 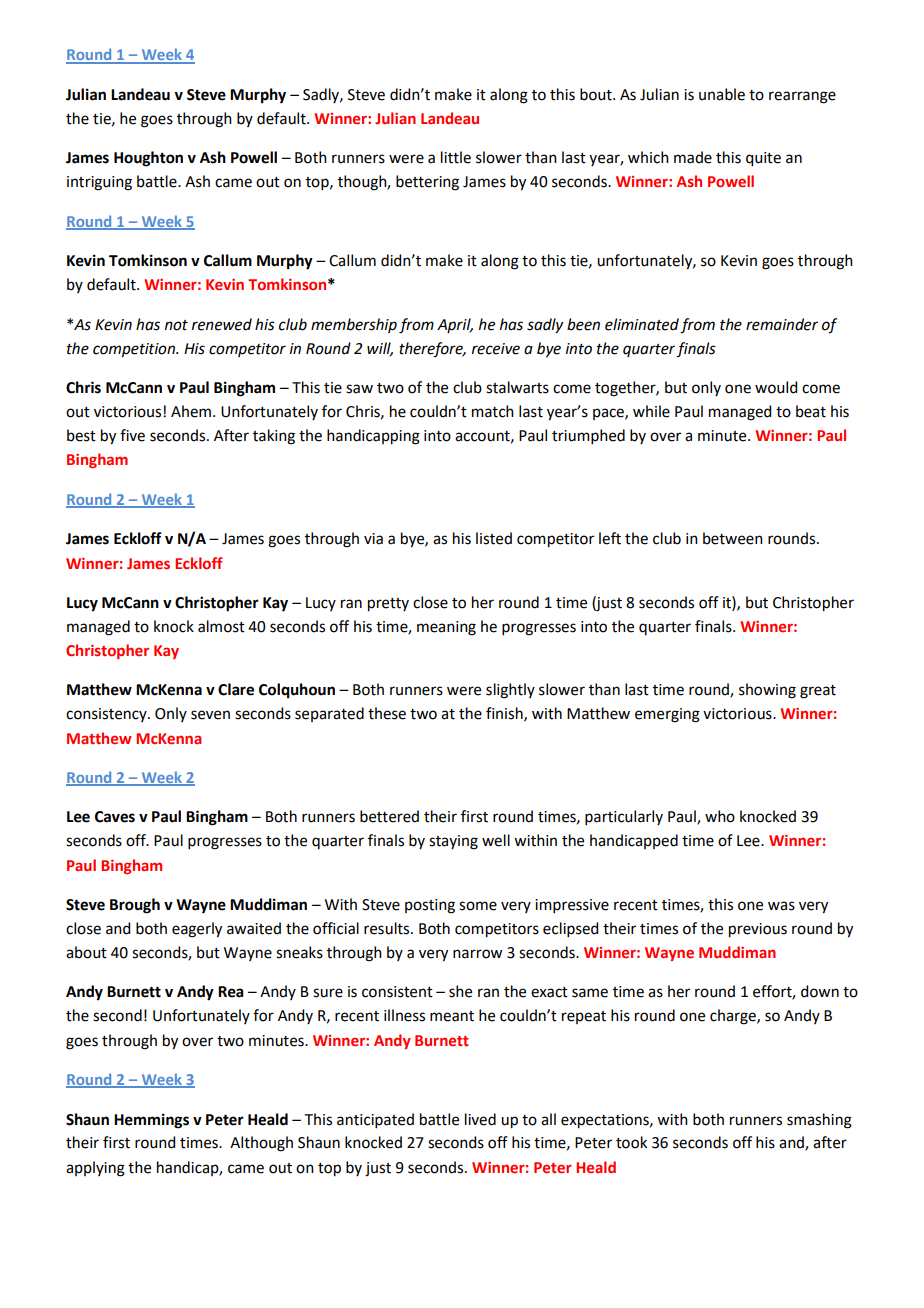 What do you see at coordinates (733, 538) in the page?
I see `between` at bounding box center [733, 538].
